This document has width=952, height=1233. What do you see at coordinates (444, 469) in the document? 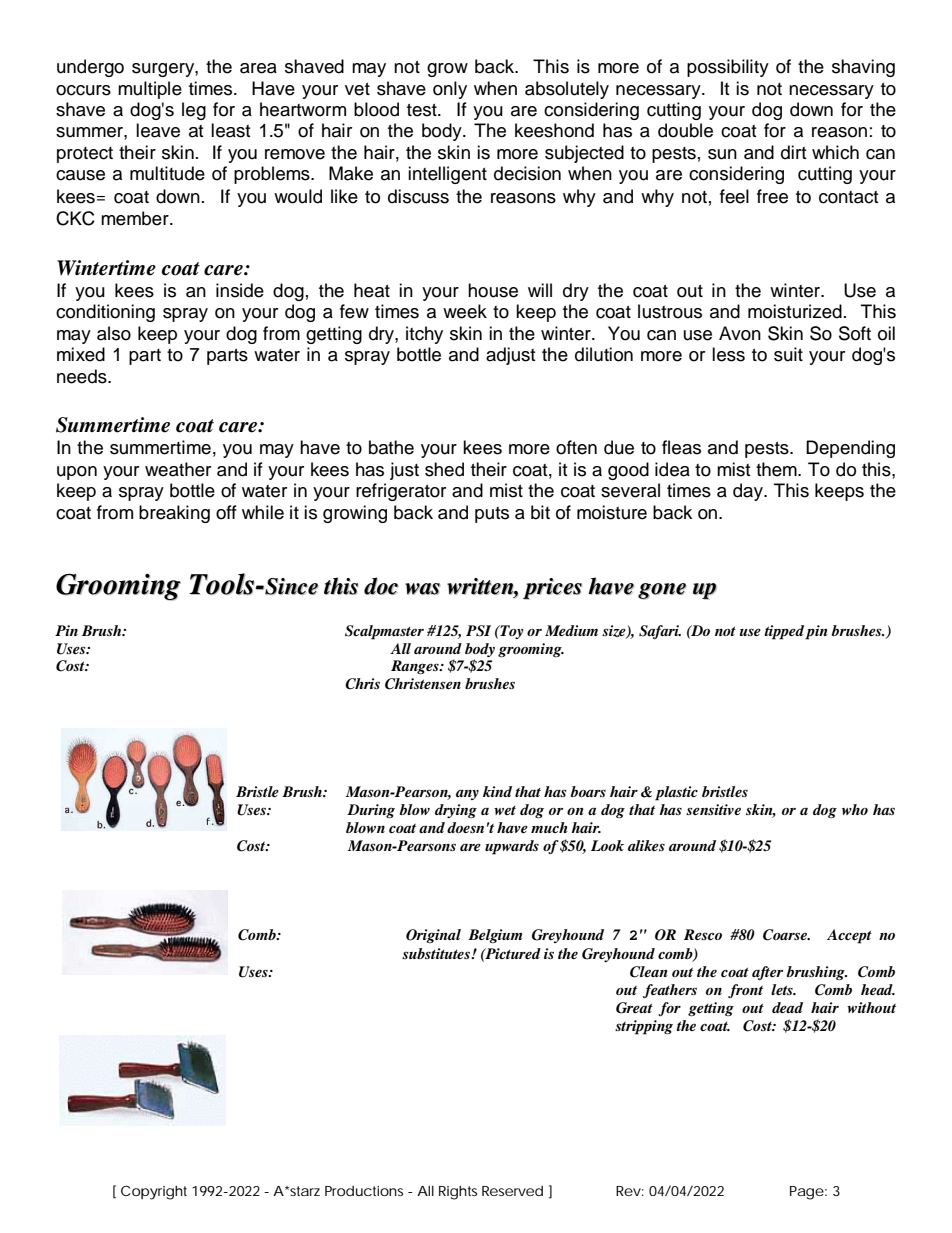
I see `shed` at bounding box center [444, 469].
